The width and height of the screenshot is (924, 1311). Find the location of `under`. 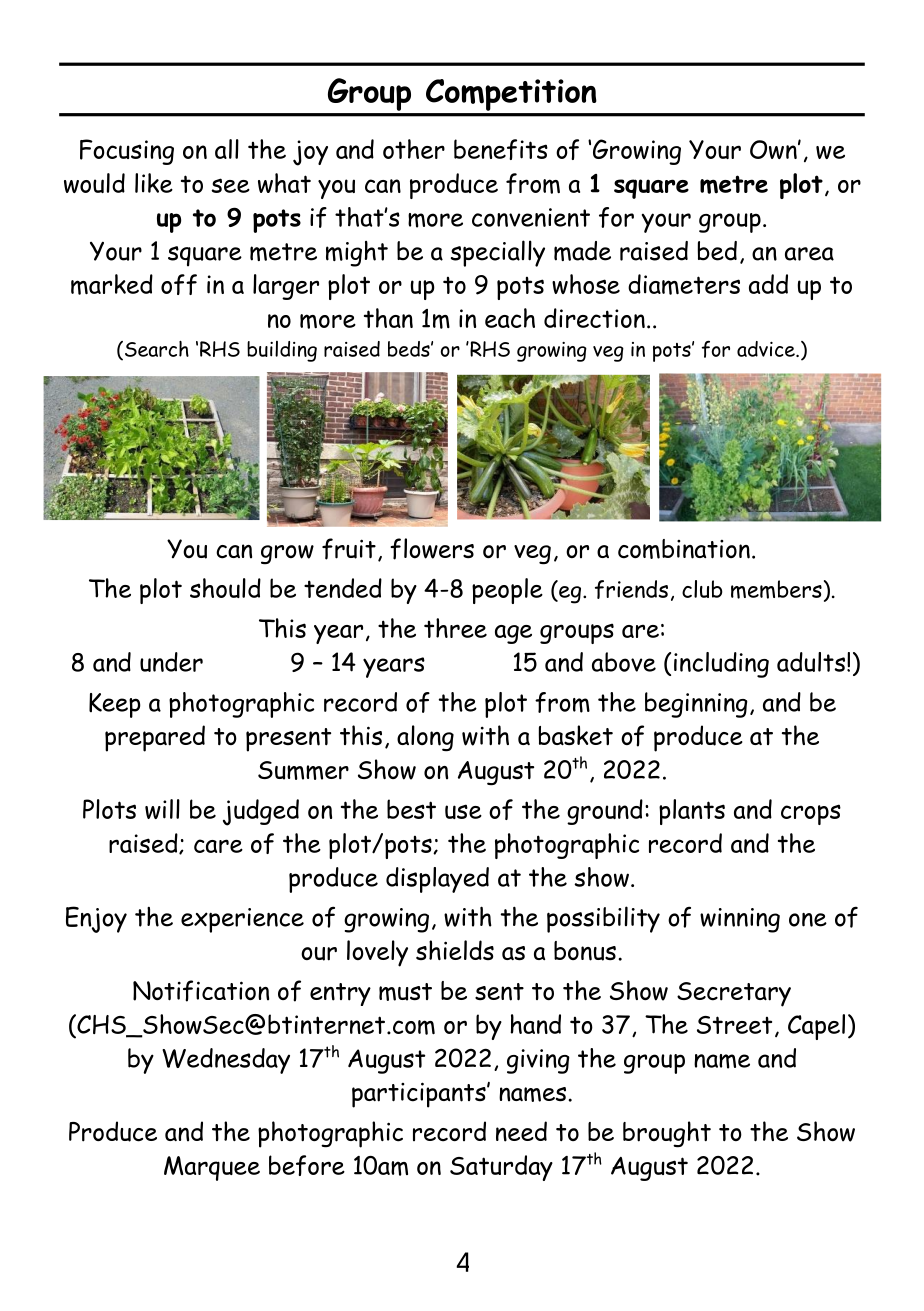

under is located at coordinates (171, 662).
